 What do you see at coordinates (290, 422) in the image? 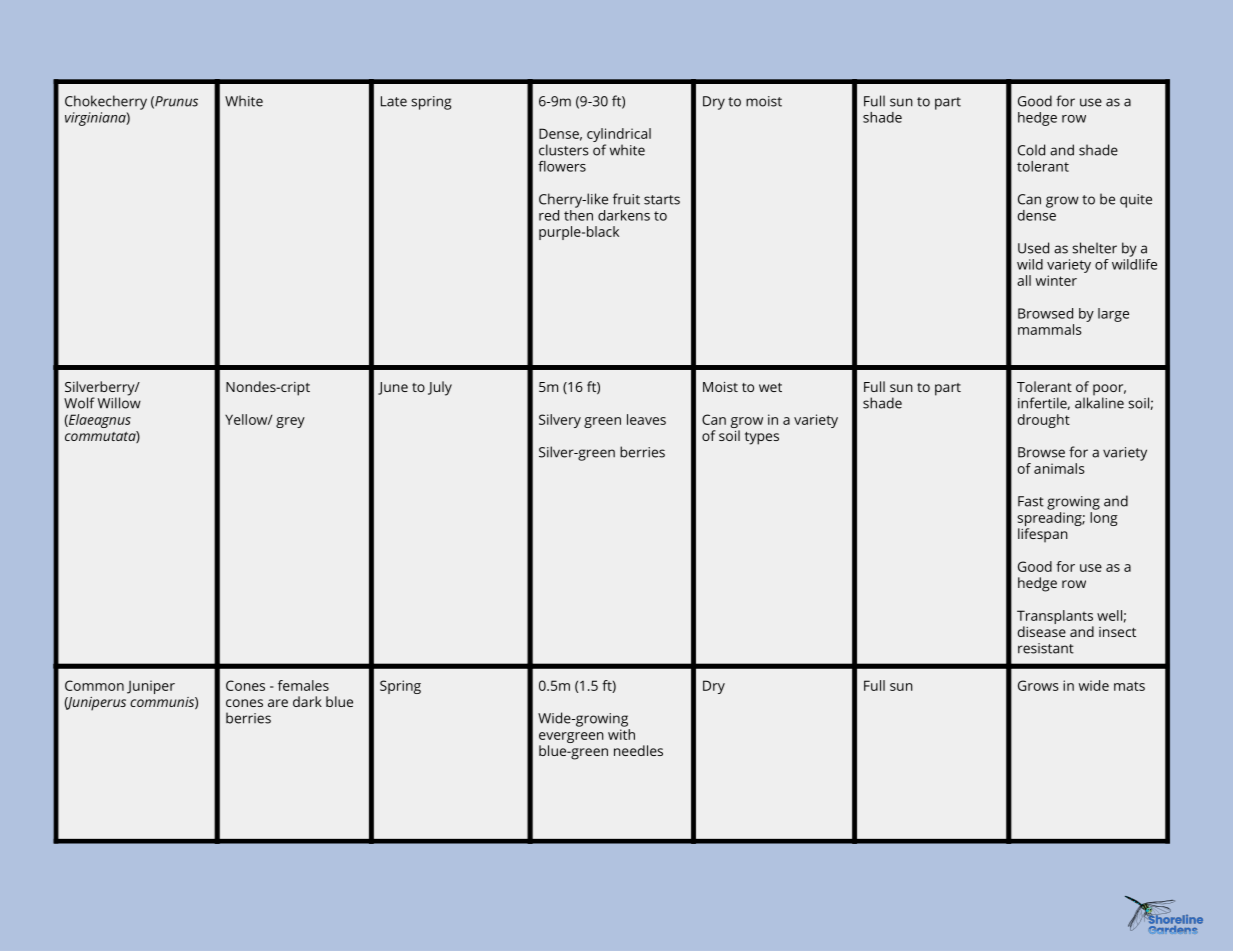
I see `grey` at bounding box center [290, 422].
